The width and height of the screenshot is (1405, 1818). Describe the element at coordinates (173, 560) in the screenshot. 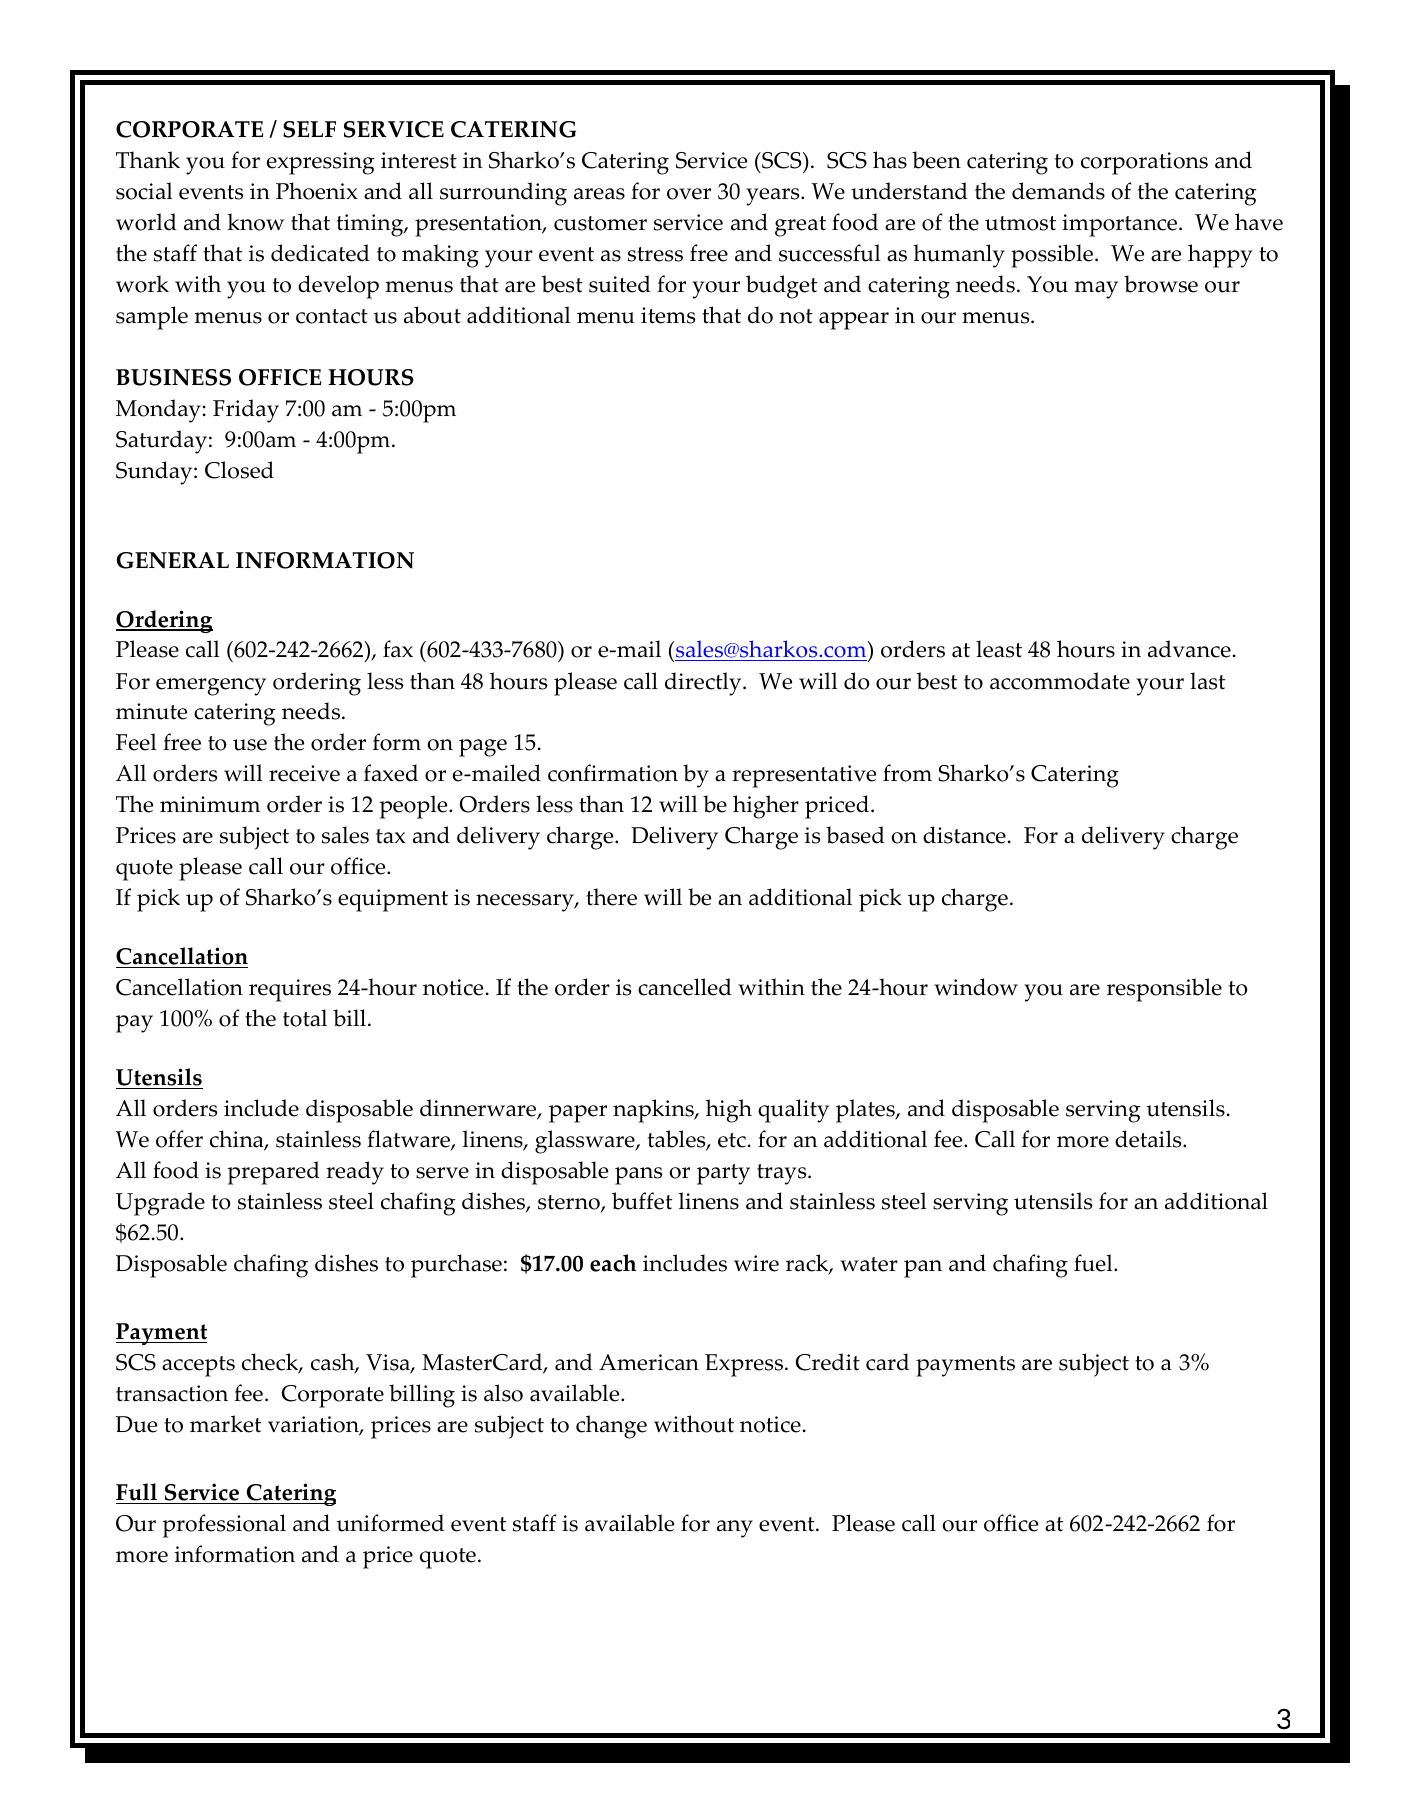

I see `GENERAL` at that location.
